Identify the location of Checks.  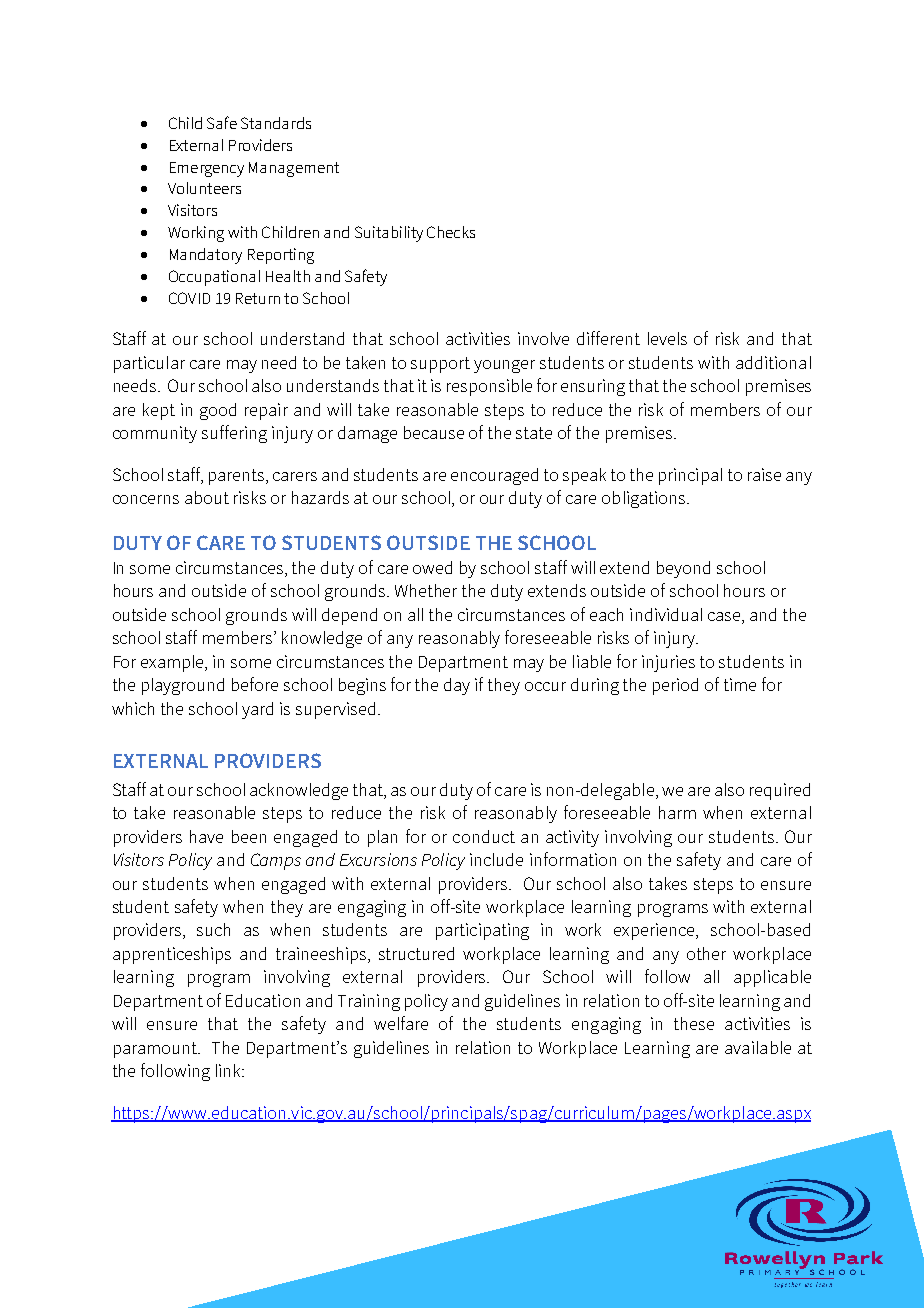
(451, 232).
